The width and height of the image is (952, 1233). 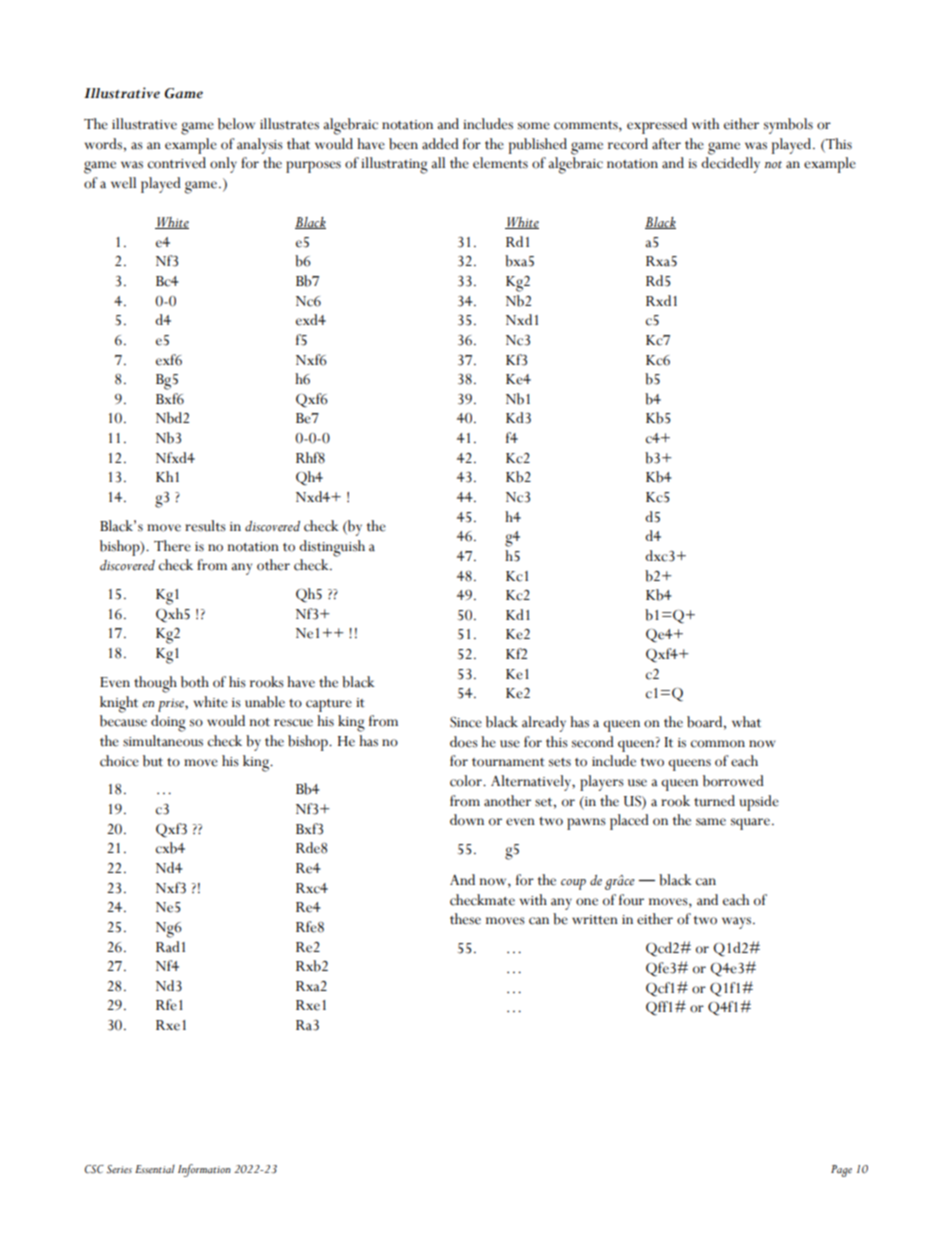 I want to click on decidedly, so click(x=730, y=165).
